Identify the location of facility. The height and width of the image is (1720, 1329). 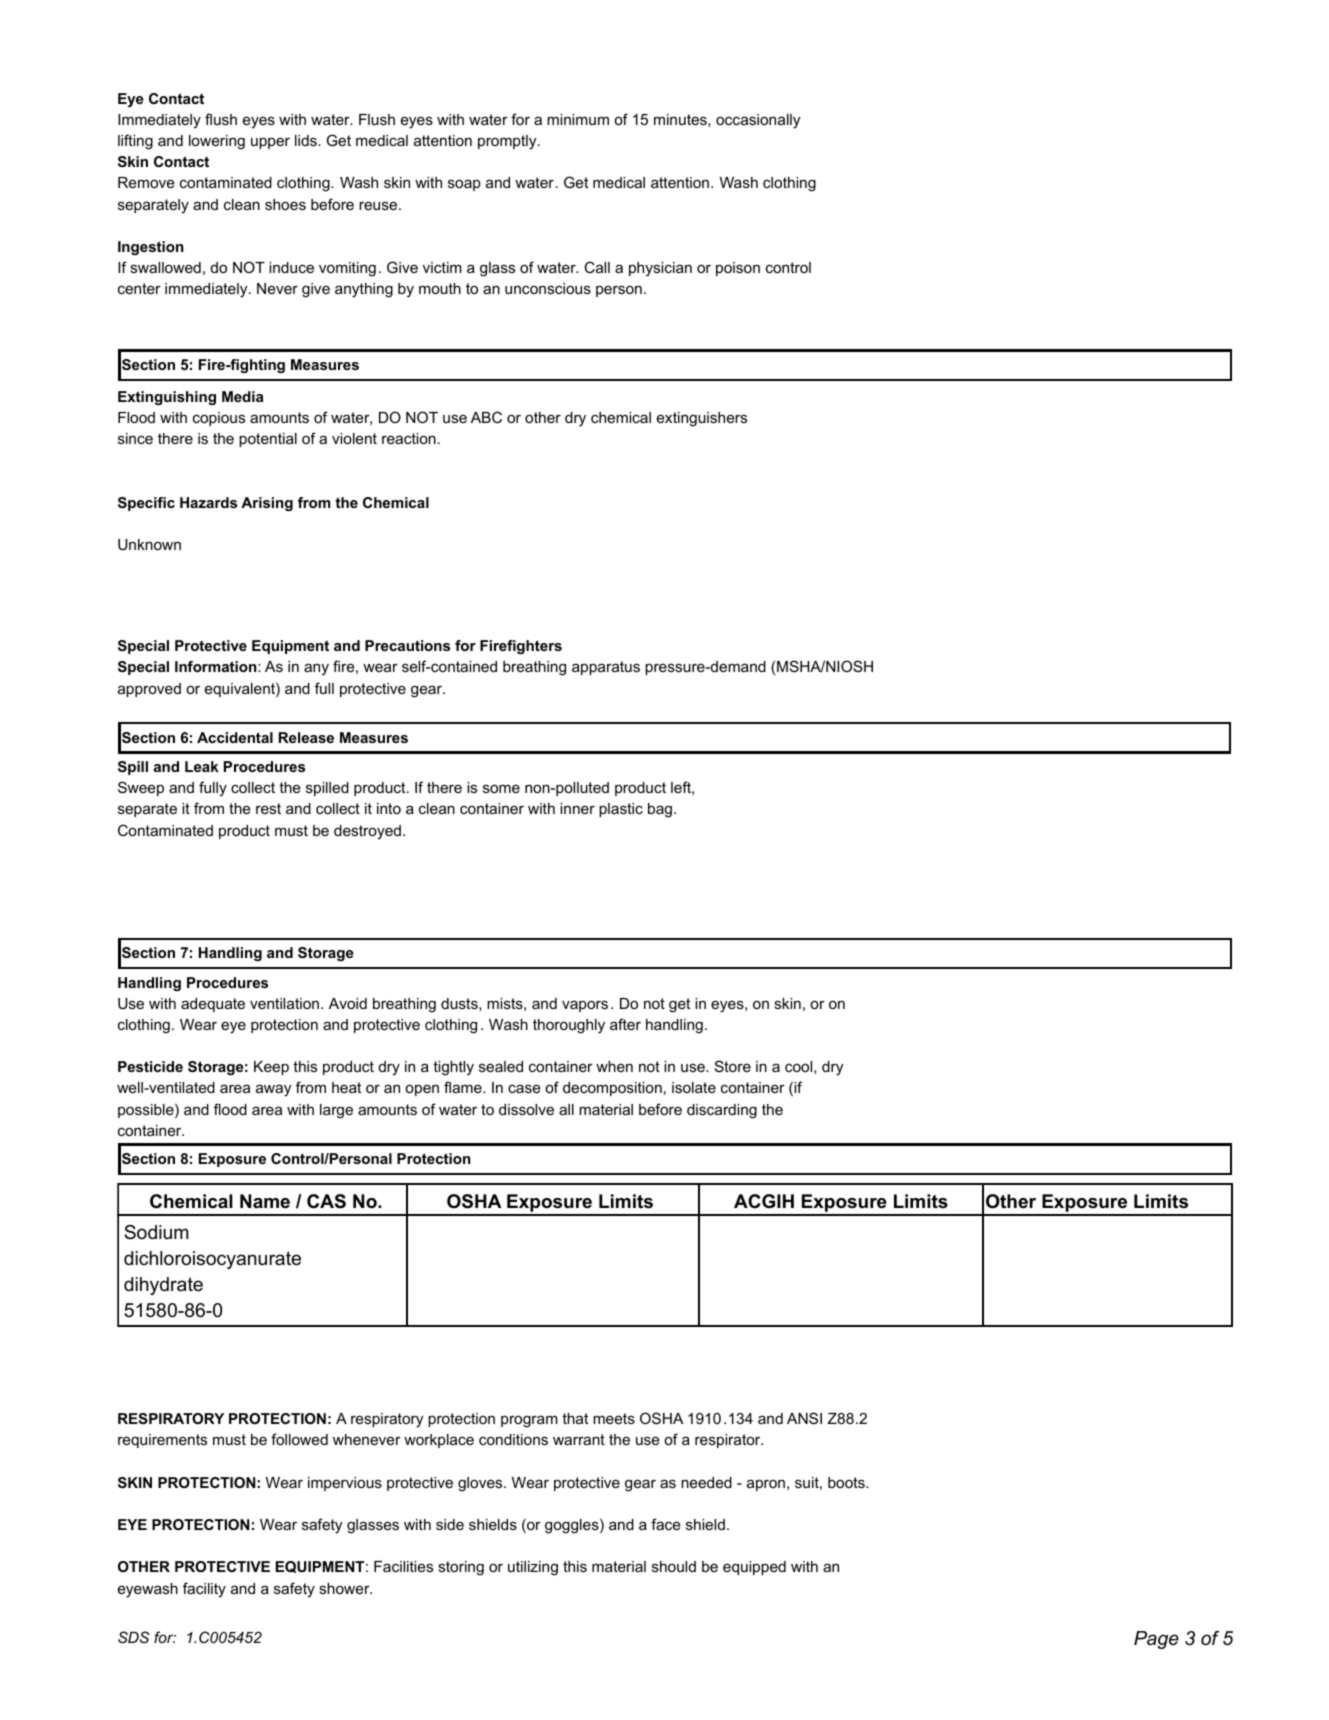
(204, 1590).
